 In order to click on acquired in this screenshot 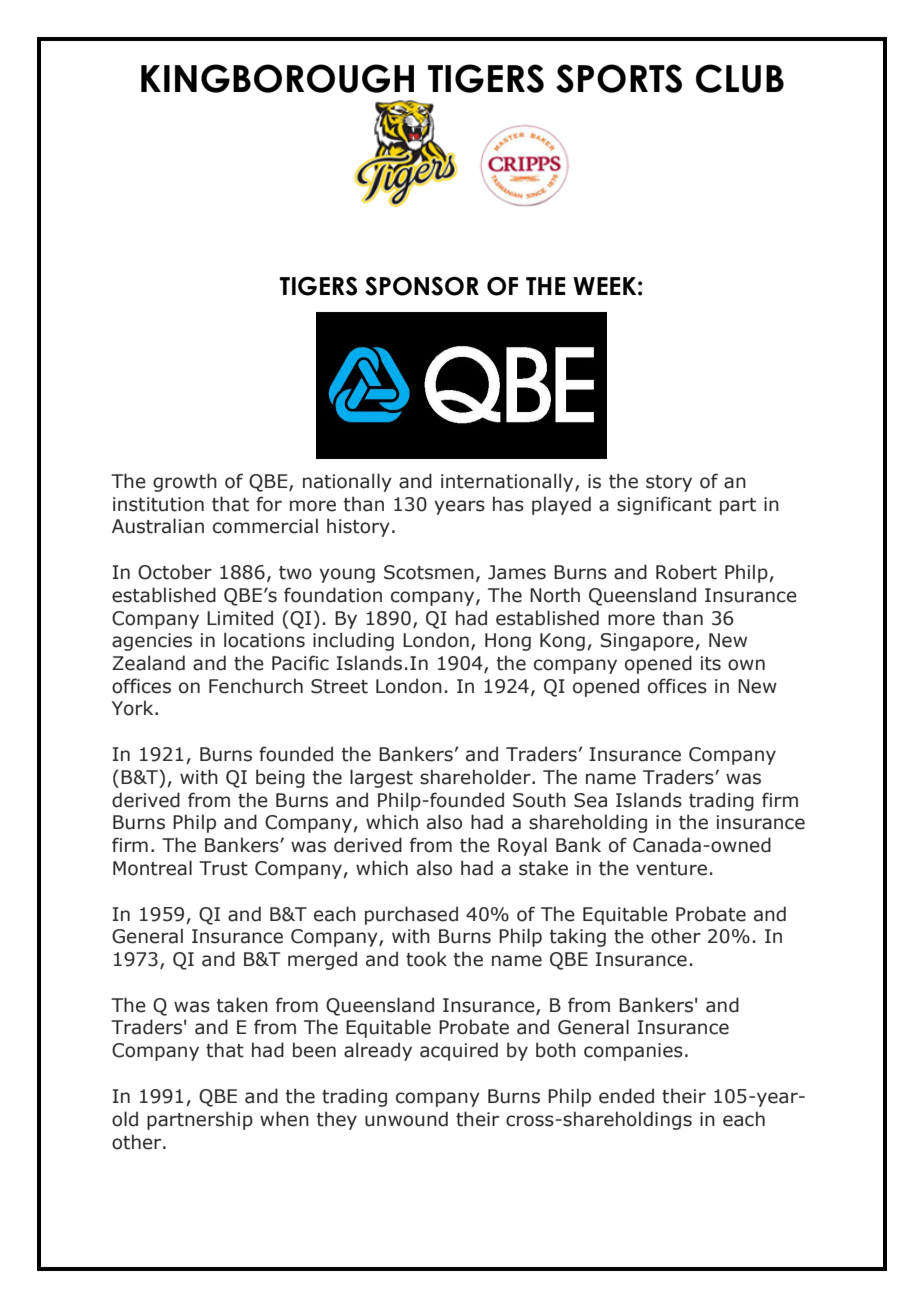, I will do `click(459, 1051)`.
